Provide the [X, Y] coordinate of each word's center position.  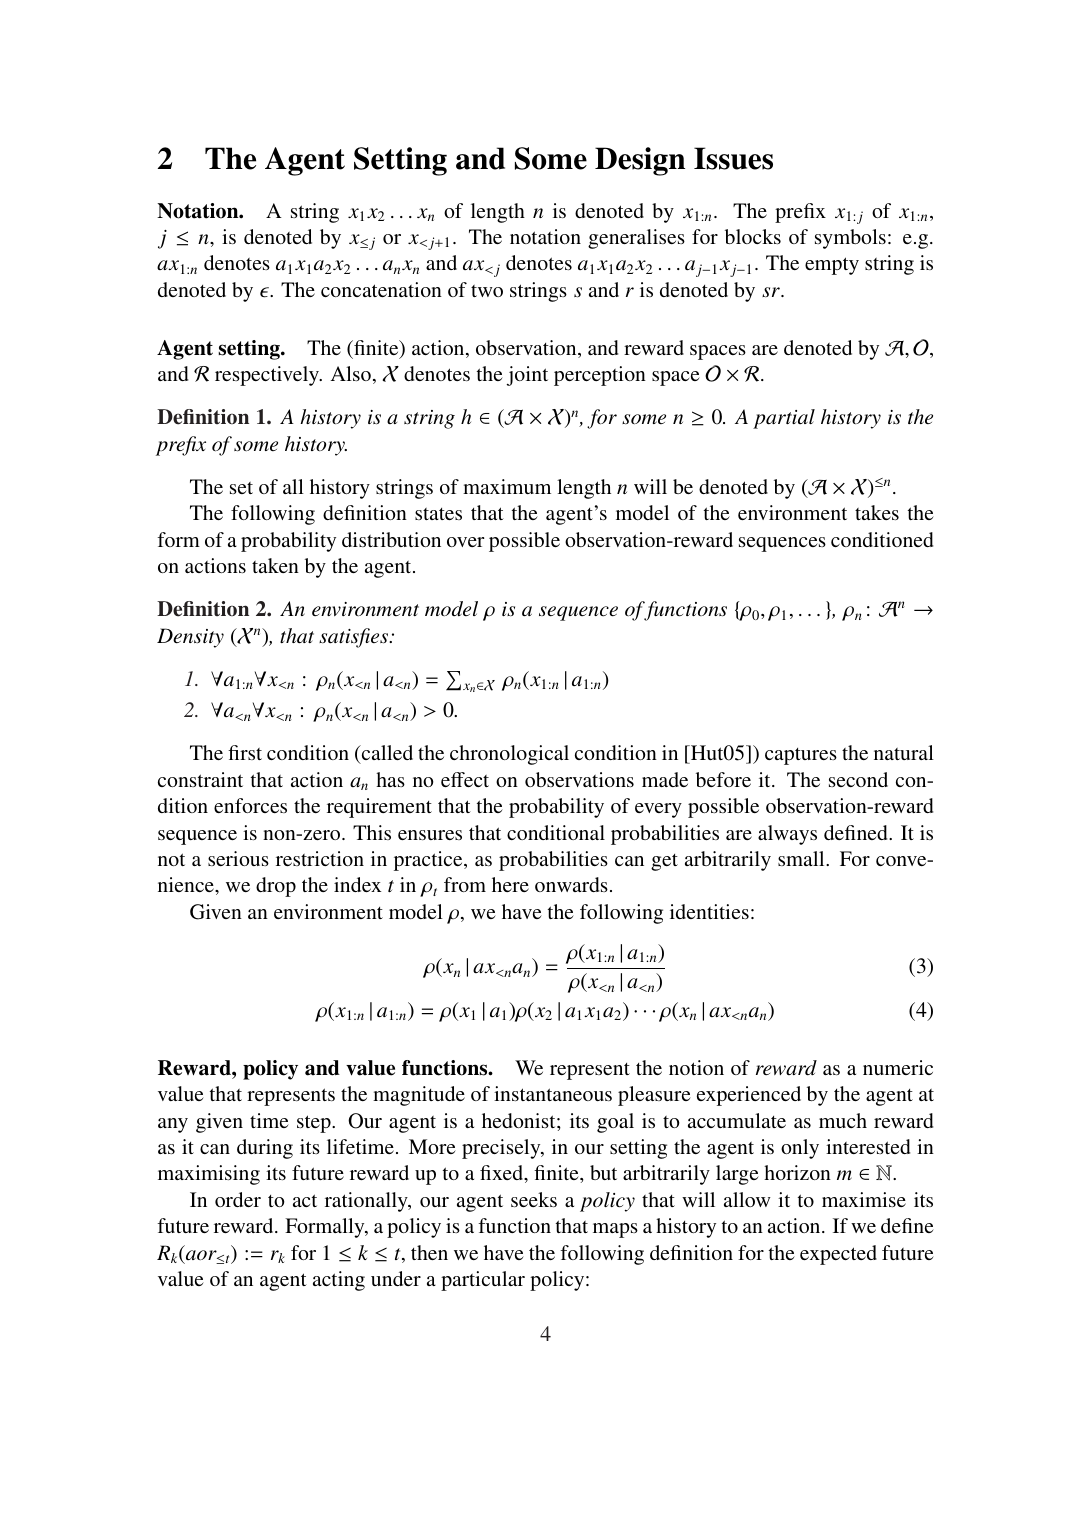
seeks [534, 1199]
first [245, 752]
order [238, 1199]
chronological [509, 755]
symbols [850, 239]
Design [640, 161]
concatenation [381, 289]
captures [801, 756]
